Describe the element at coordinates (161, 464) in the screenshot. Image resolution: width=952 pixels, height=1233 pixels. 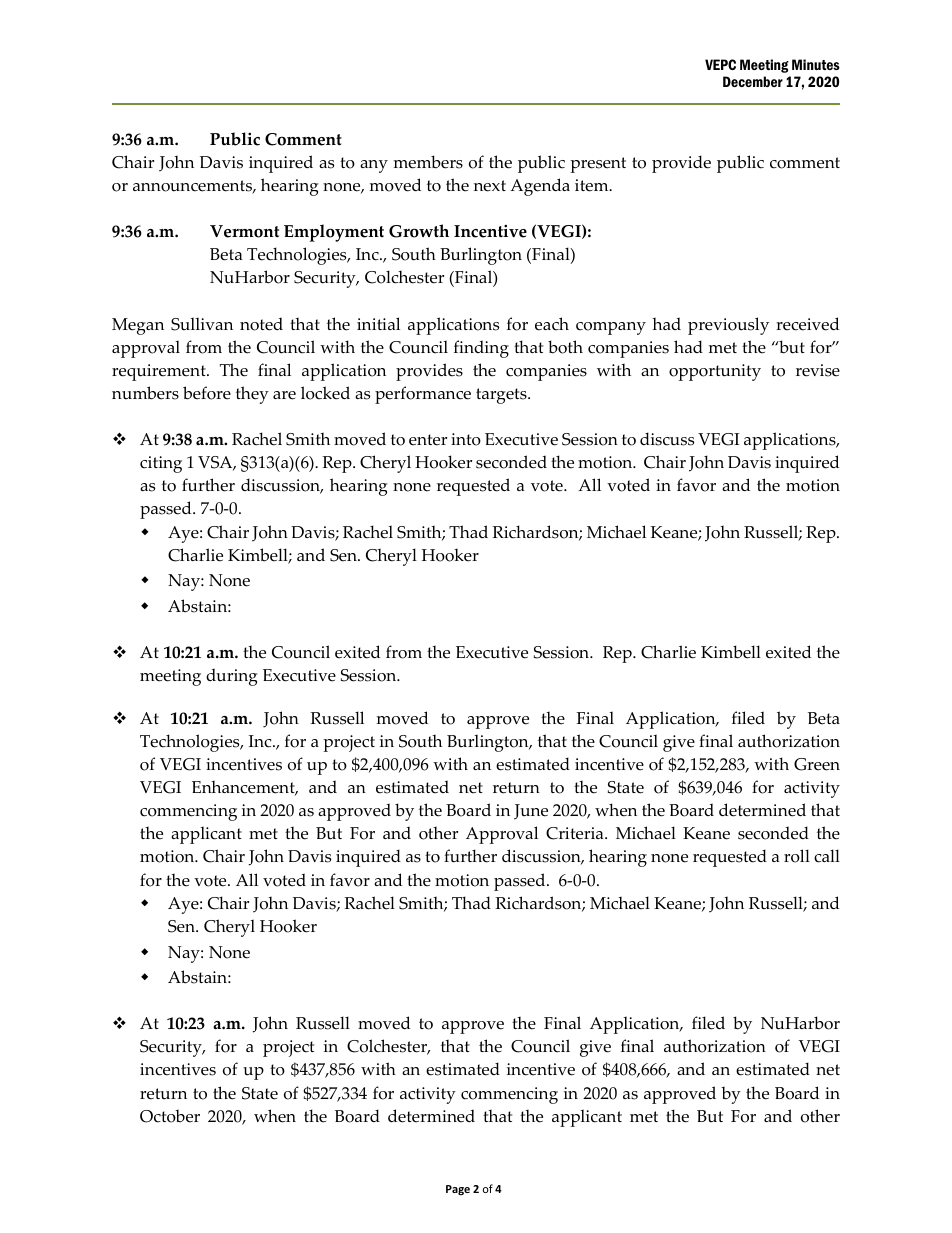
I see `citing` at that location.
